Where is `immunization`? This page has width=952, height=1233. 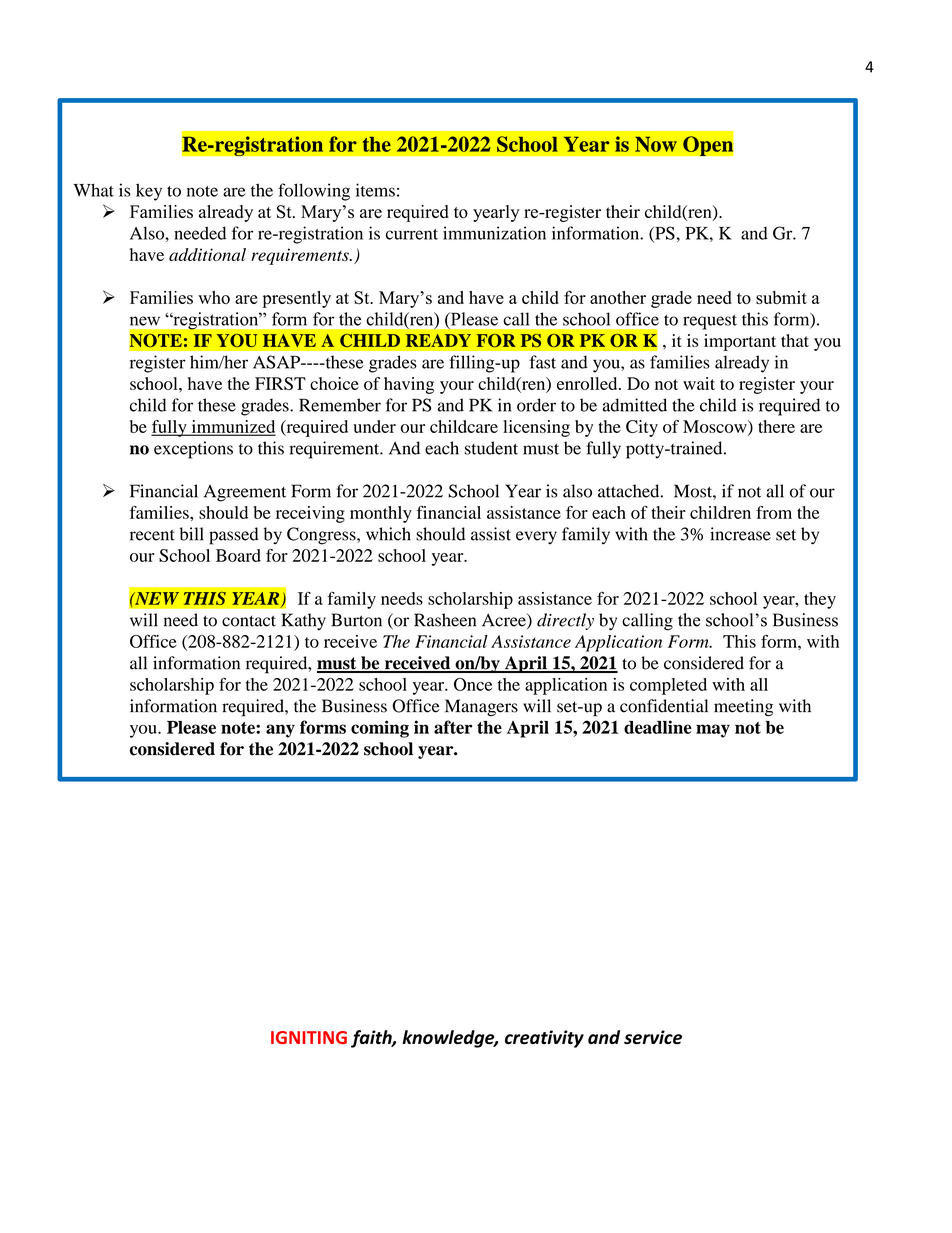
immunization is located at coordinates (494, 233).
